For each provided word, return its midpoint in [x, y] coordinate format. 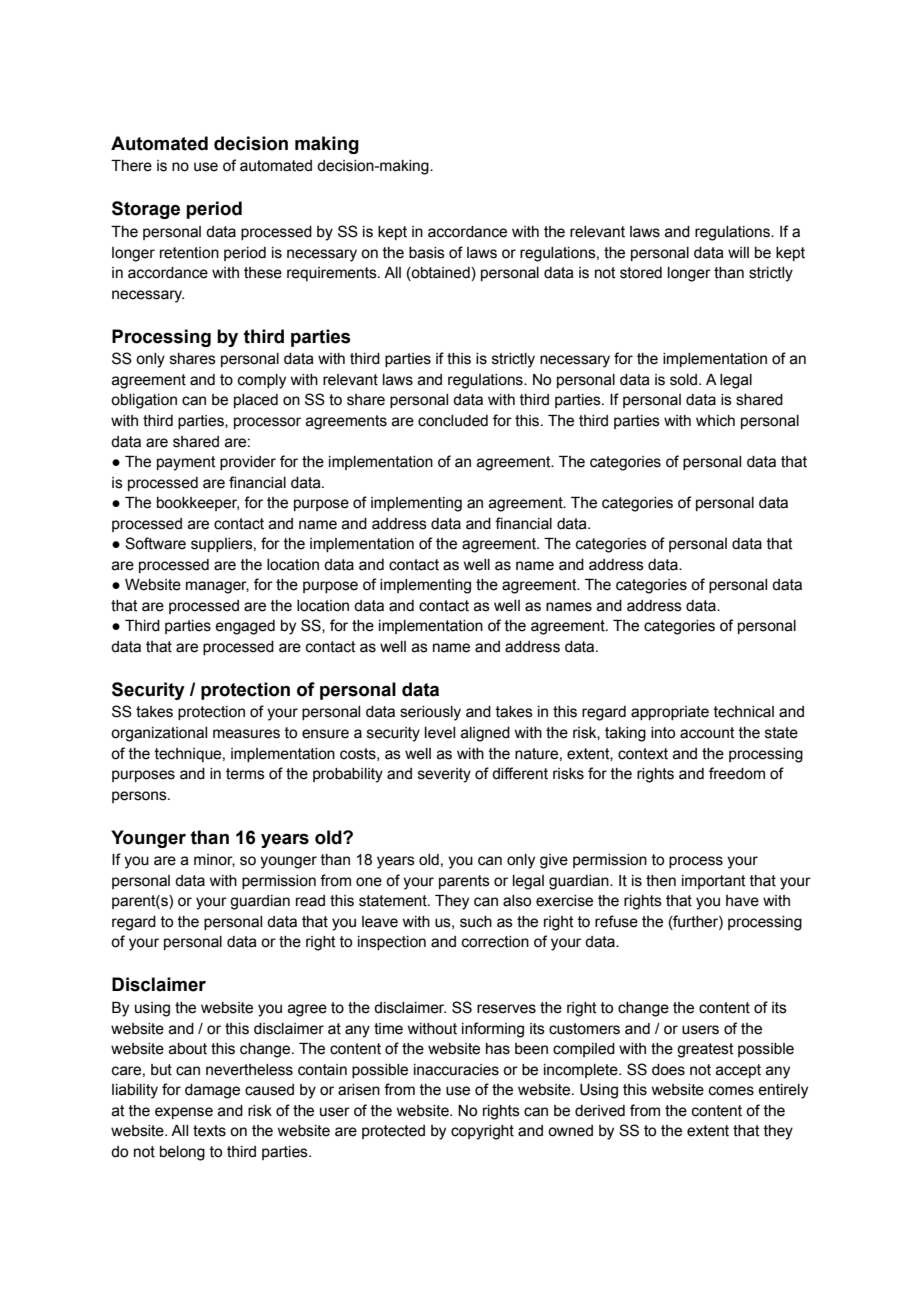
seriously [430, 713]
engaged [245, 627]
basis [427, 253]
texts [209, 1131]
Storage [146, 210]
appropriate [670, 713]
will [738, 252]
